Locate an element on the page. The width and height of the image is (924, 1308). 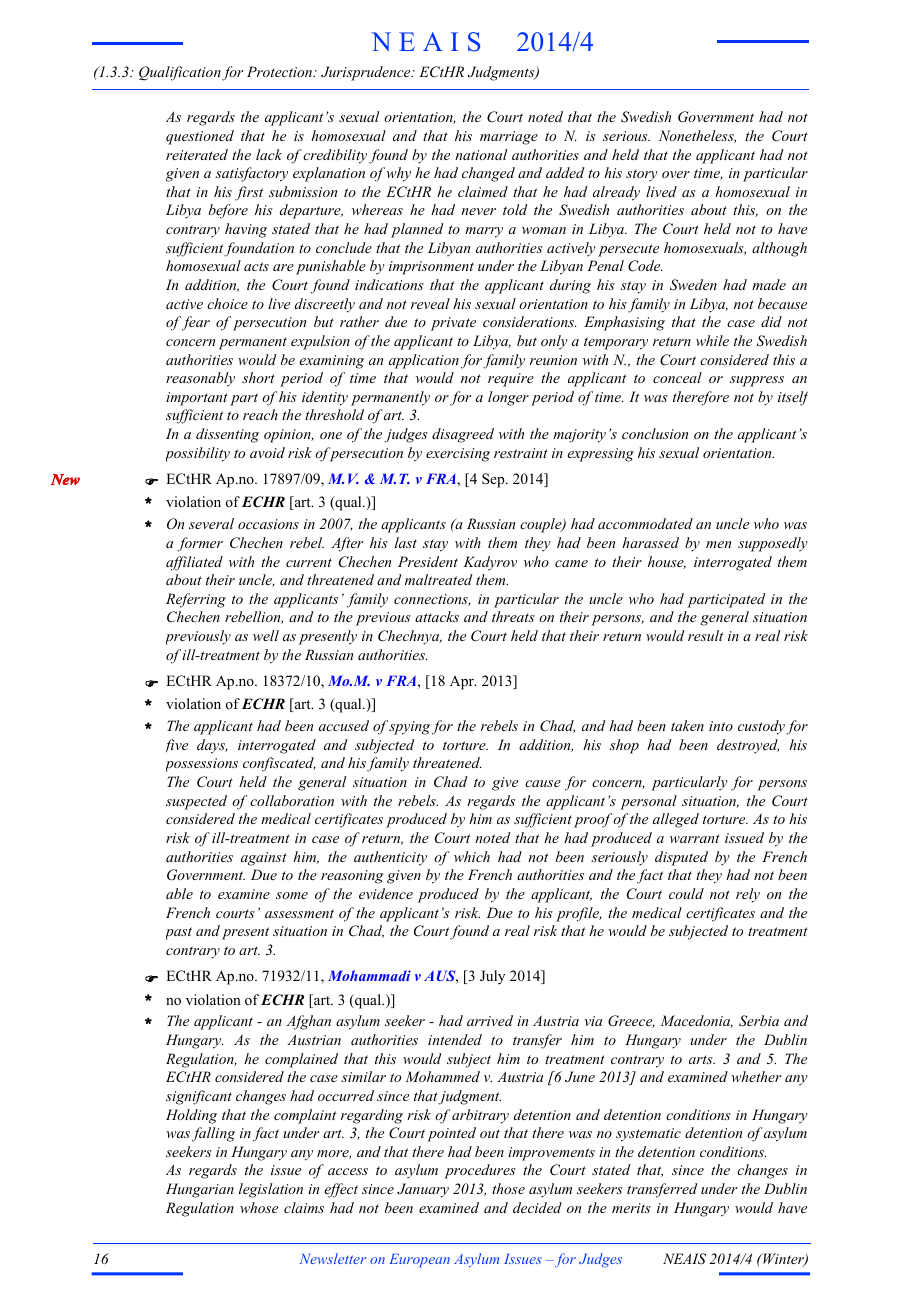
result is located at coordinates (705, 635).
